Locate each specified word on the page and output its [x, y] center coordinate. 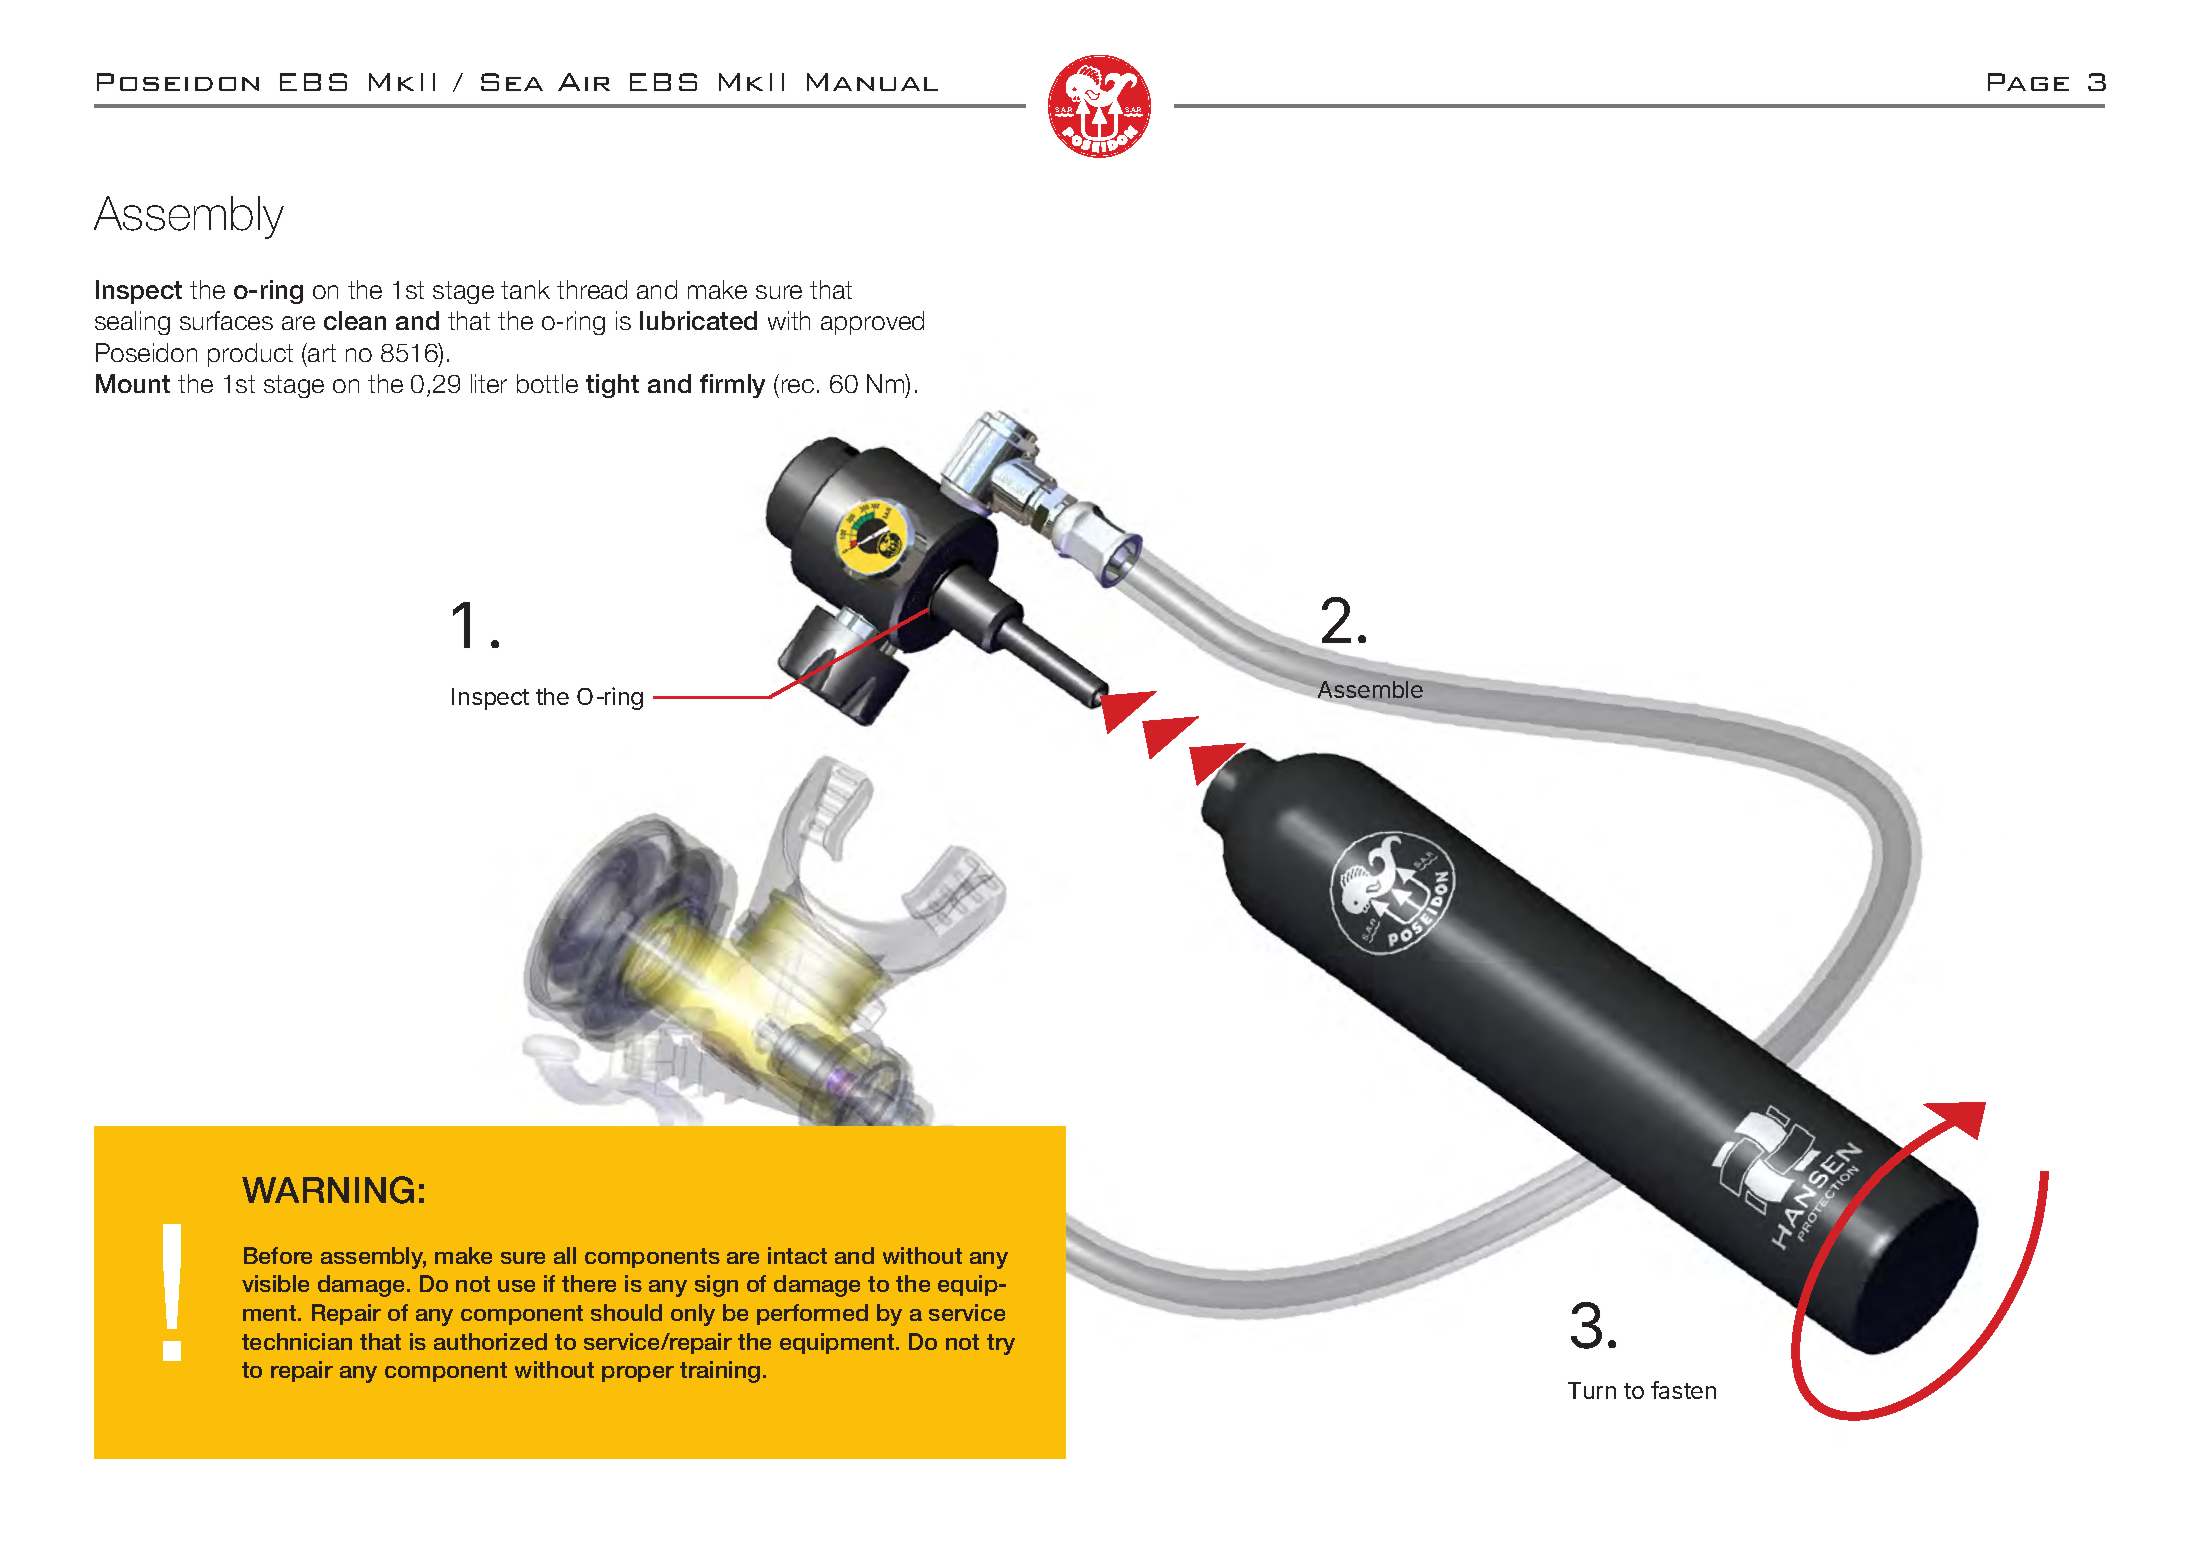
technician [297, 1341]
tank [525, 289]
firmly [732, 386]
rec [798, 386]
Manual [872, 82]
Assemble [1369, 691]
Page [2028, 82]
